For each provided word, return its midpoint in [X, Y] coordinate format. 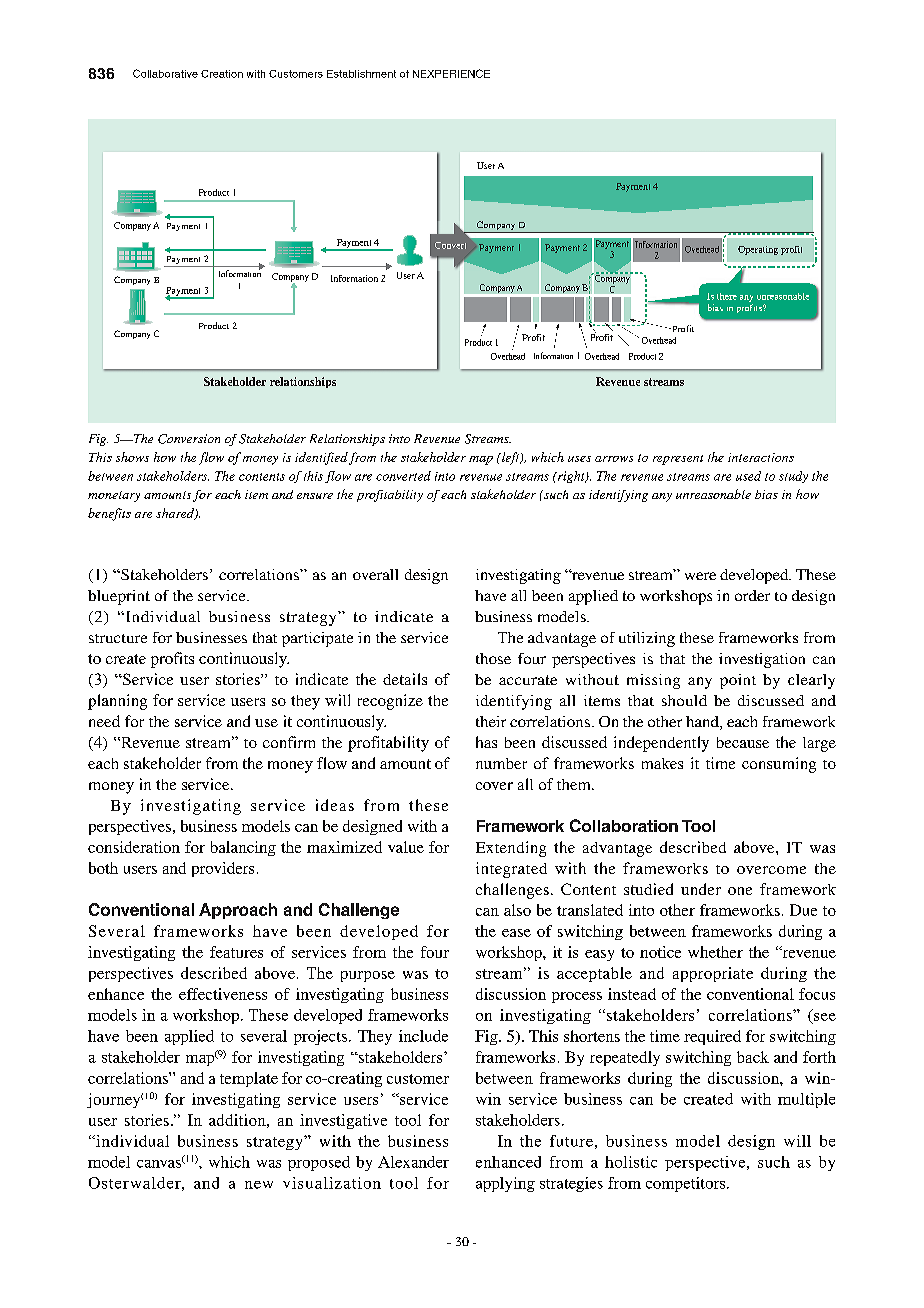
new [259, 1185]
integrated [511, 870]
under [701, 889]
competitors [687, 1184]
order [752, 595]
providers [223, 869]
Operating [758, 250]
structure [118, 638]
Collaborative [165, 73]
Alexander [413, 1162]
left [510, 458]
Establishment [361, 74]
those [493, 658]
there [727, 296]
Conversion [189, 439]
